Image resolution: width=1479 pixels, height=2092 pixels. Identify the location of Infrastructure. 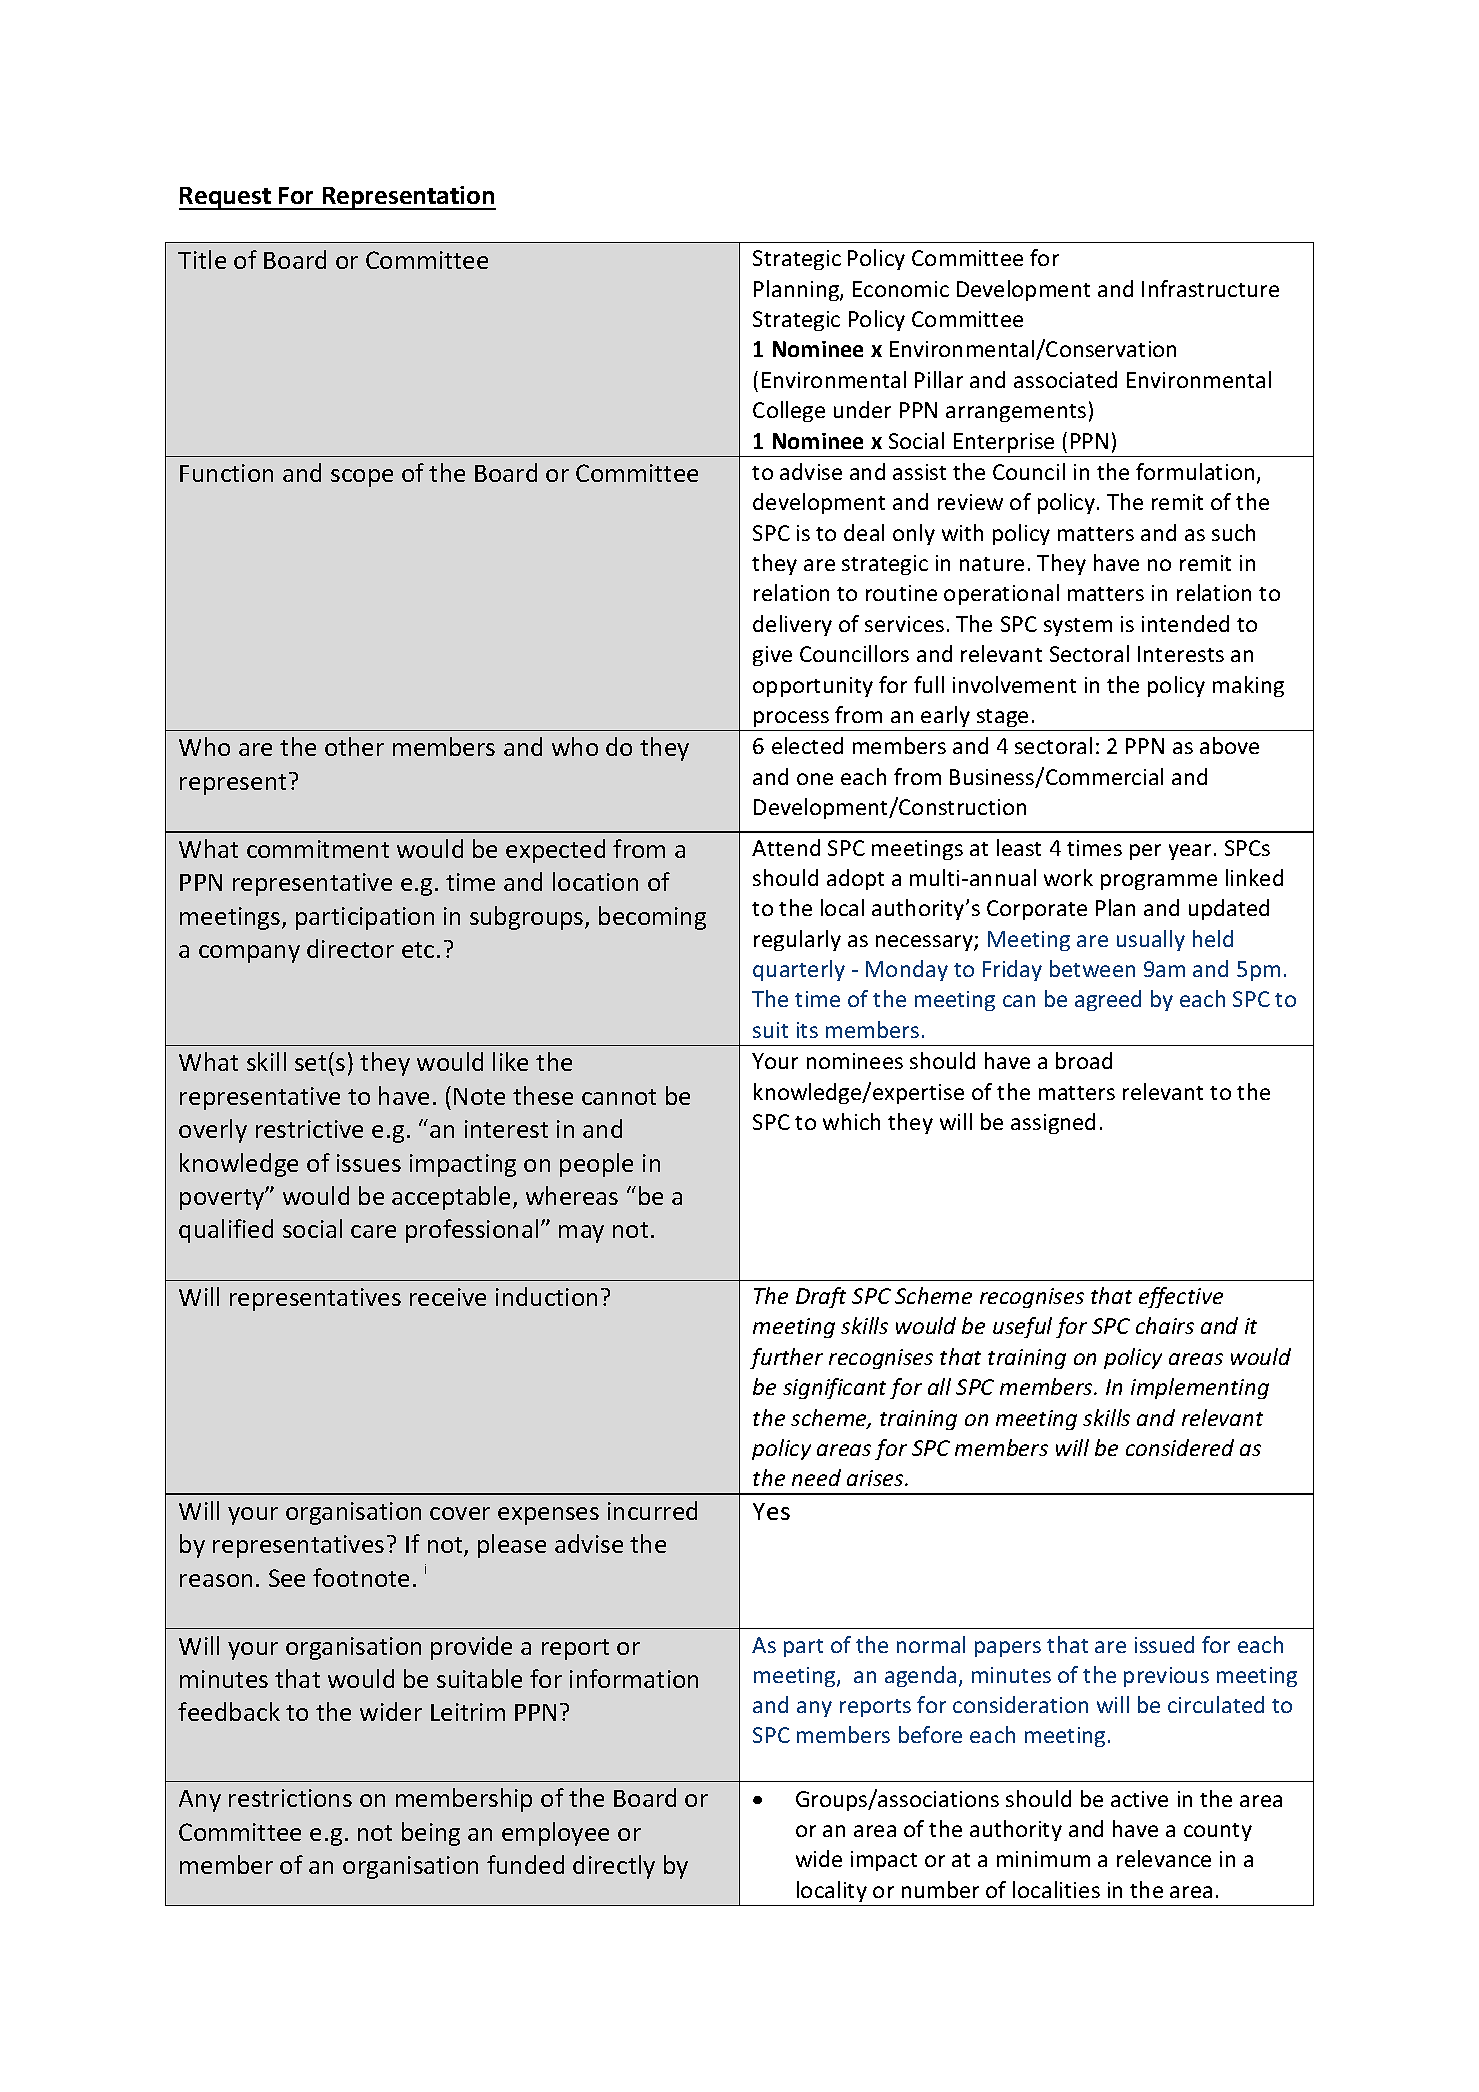
(1210, 288).
